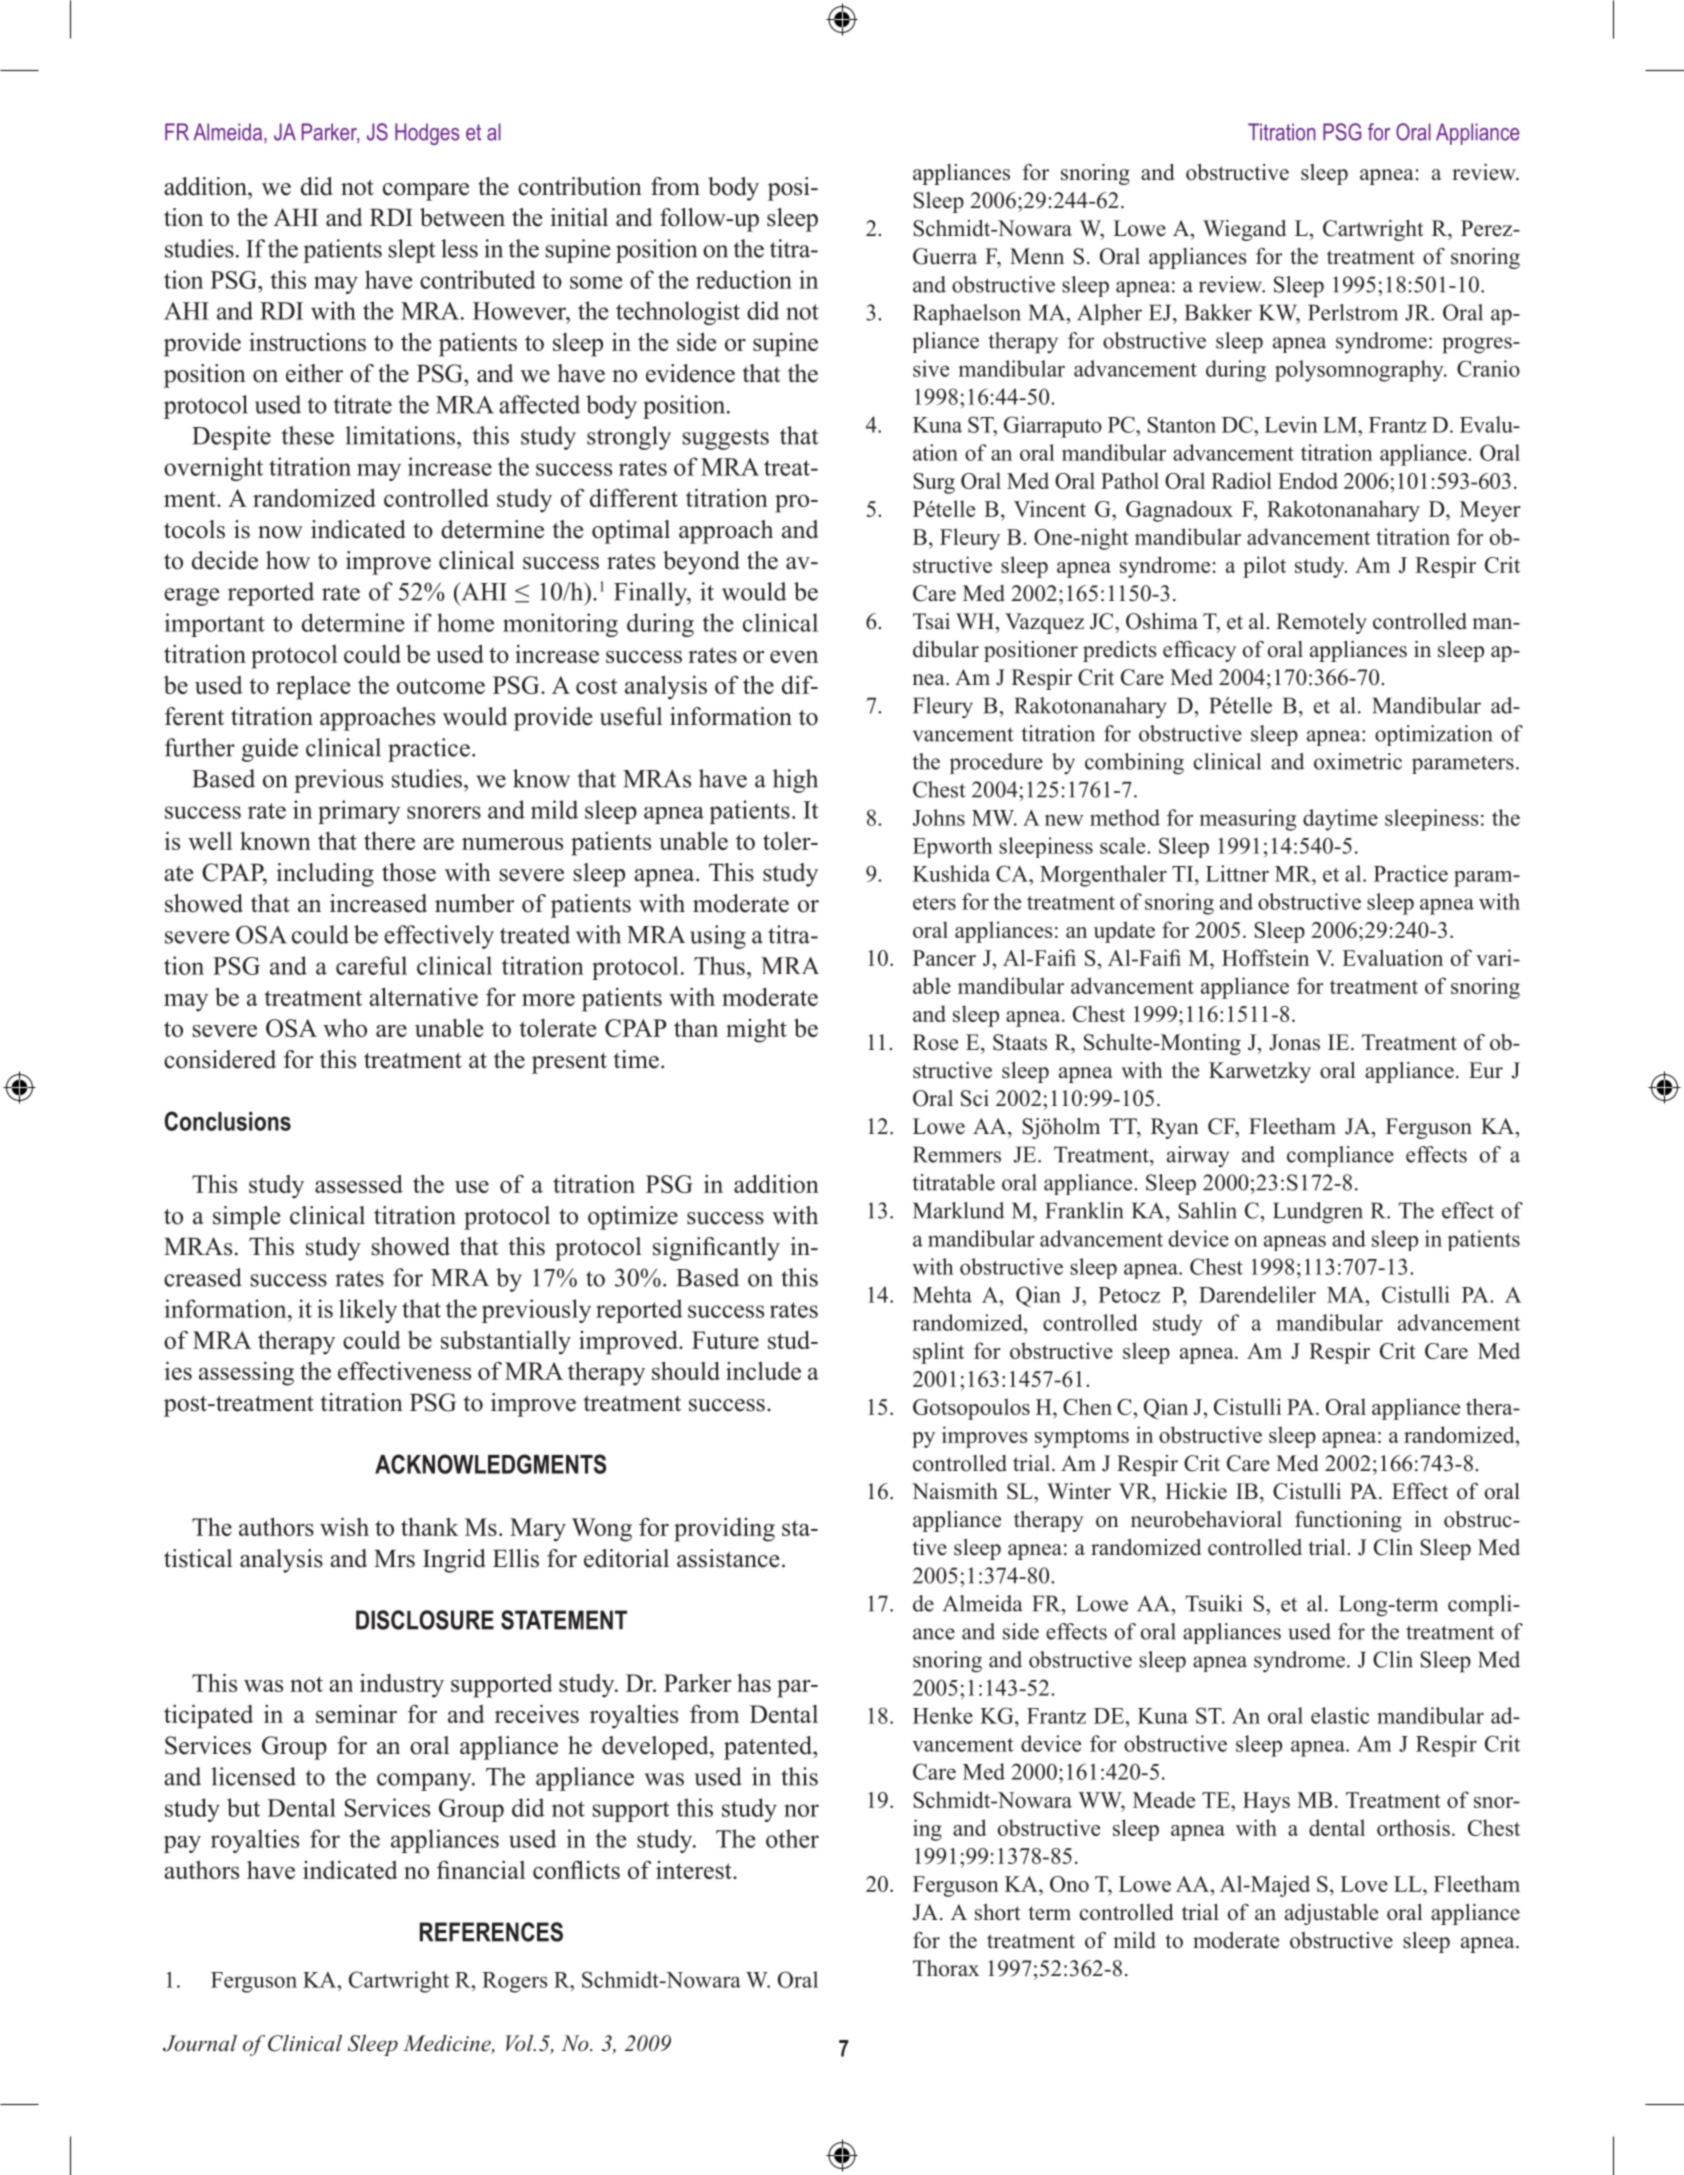 The height and width of the page is (2175, 1684). I want to click on who, so click(345, 1028).
